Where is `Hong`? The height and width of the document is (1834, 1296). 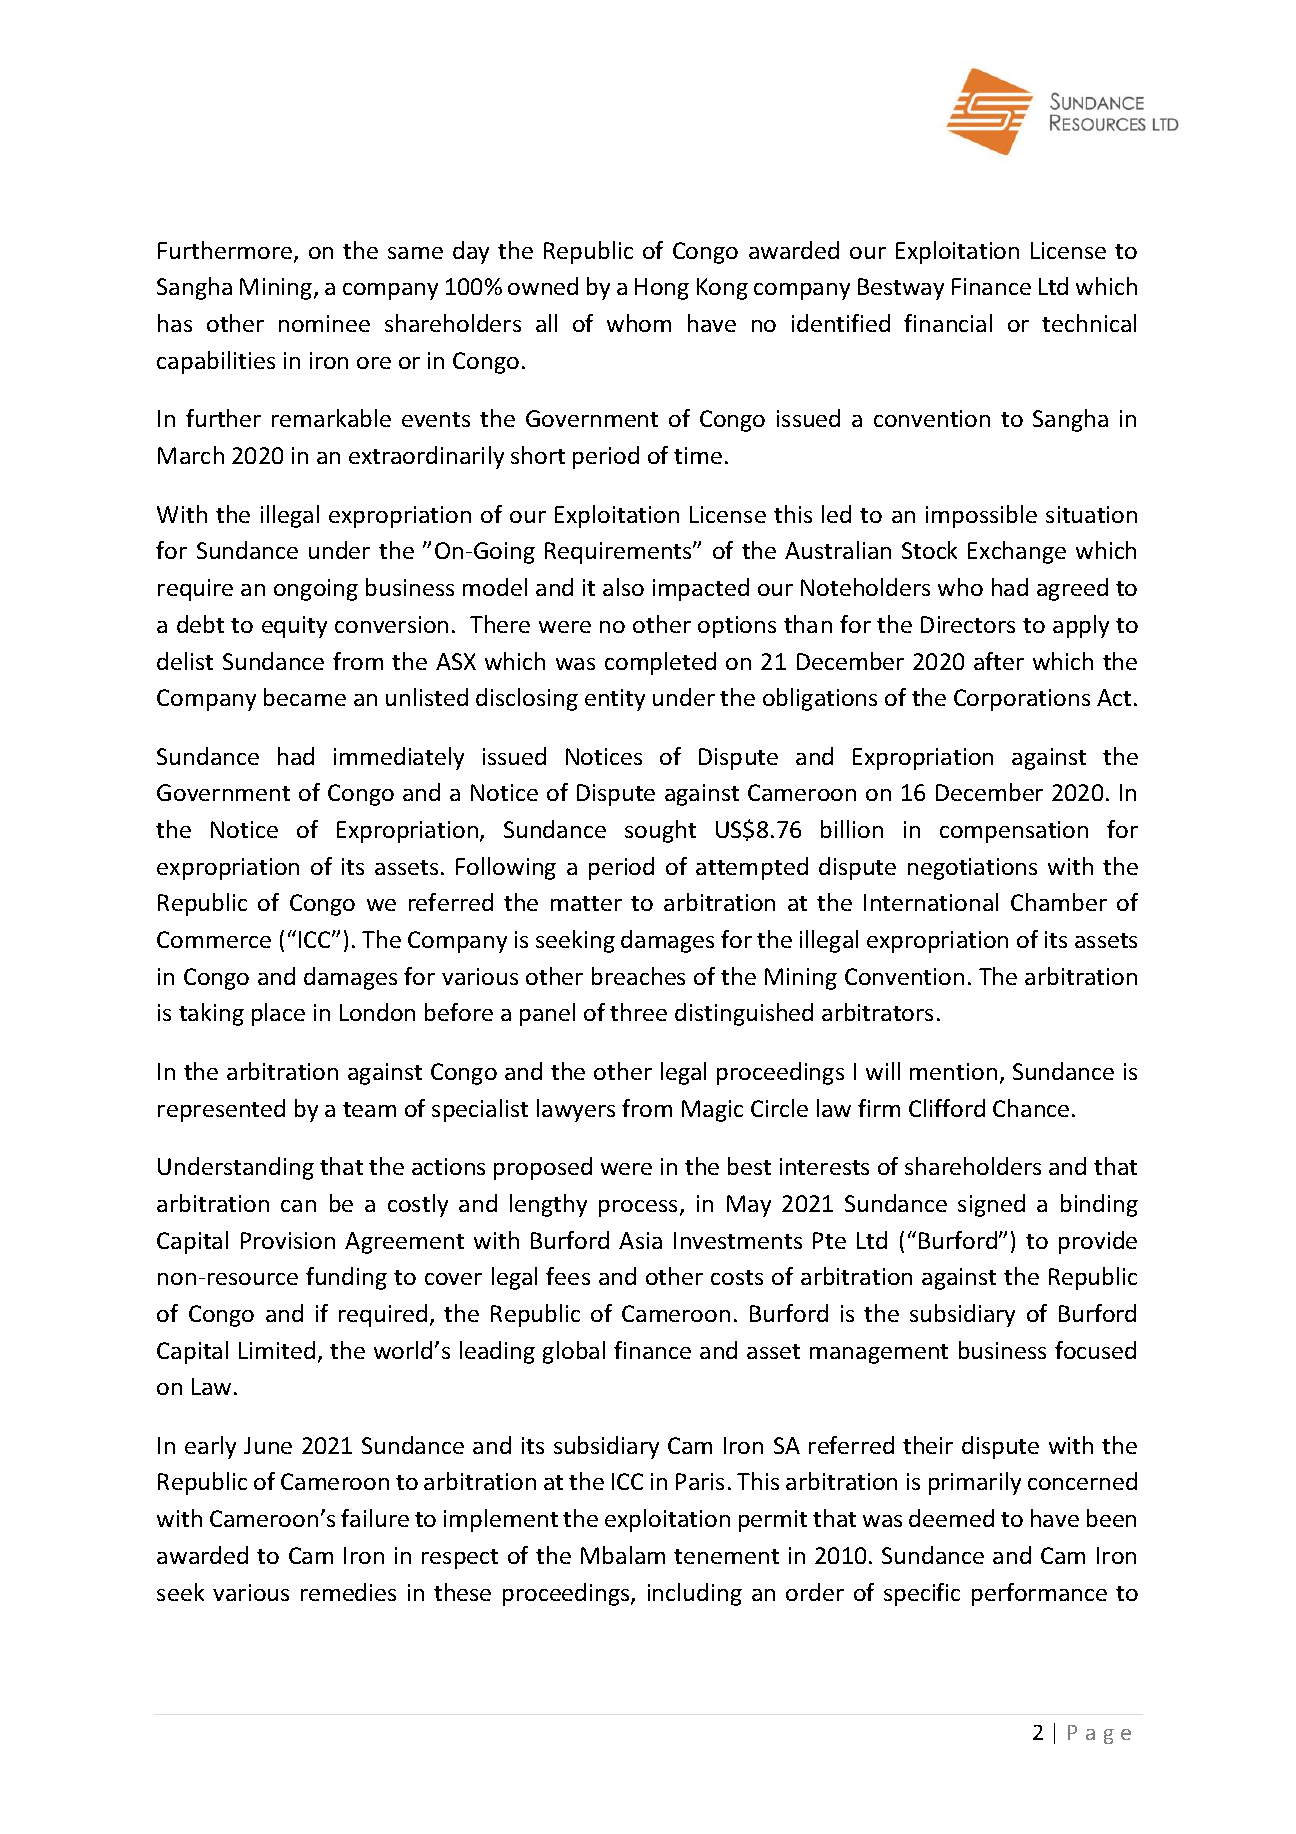
Hong is located at coordinates (662, 289).
